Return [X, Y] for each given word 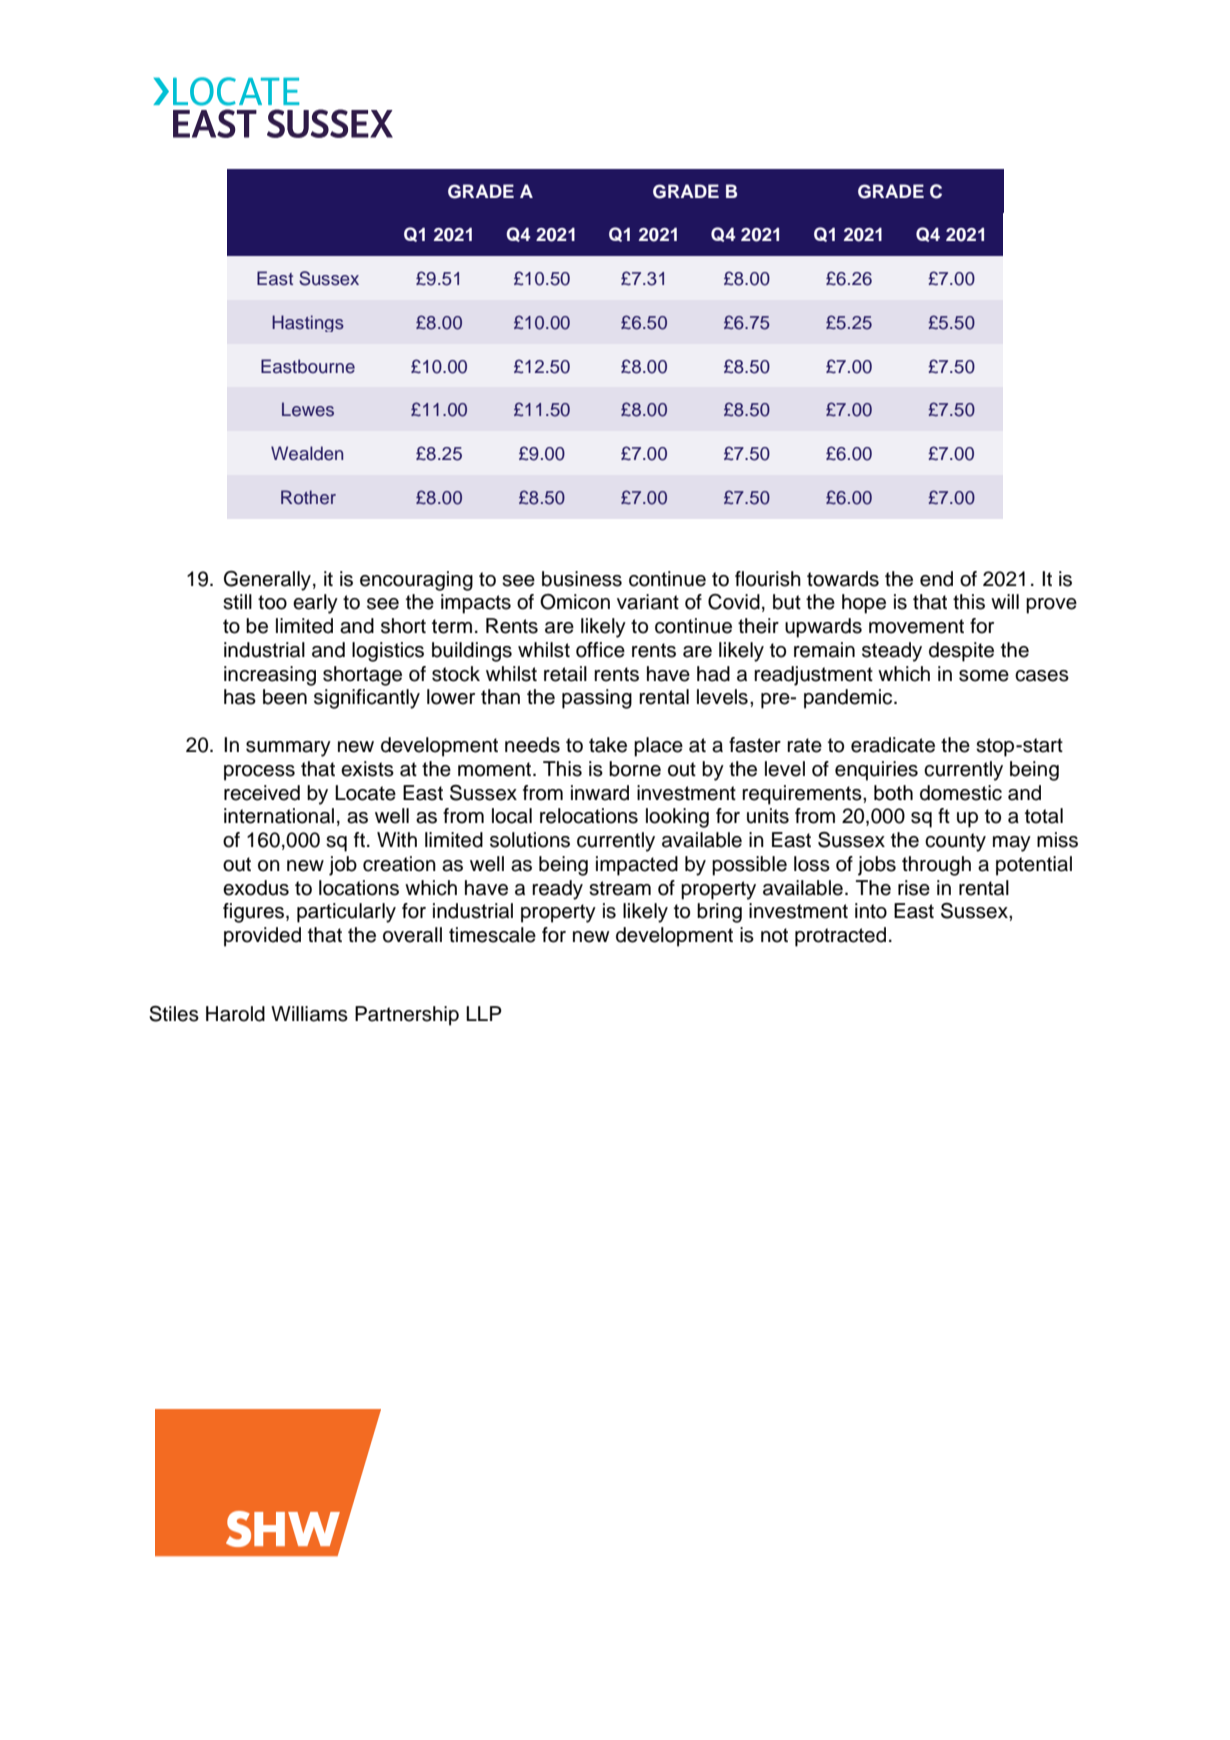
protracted [840, 937]
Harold [235, 1014]
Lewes [308, 409]
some [984, 676]
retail [565, 674]
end [936, 579]
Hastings [308, 323]
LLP [484, 1013]
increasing [270, 676]
